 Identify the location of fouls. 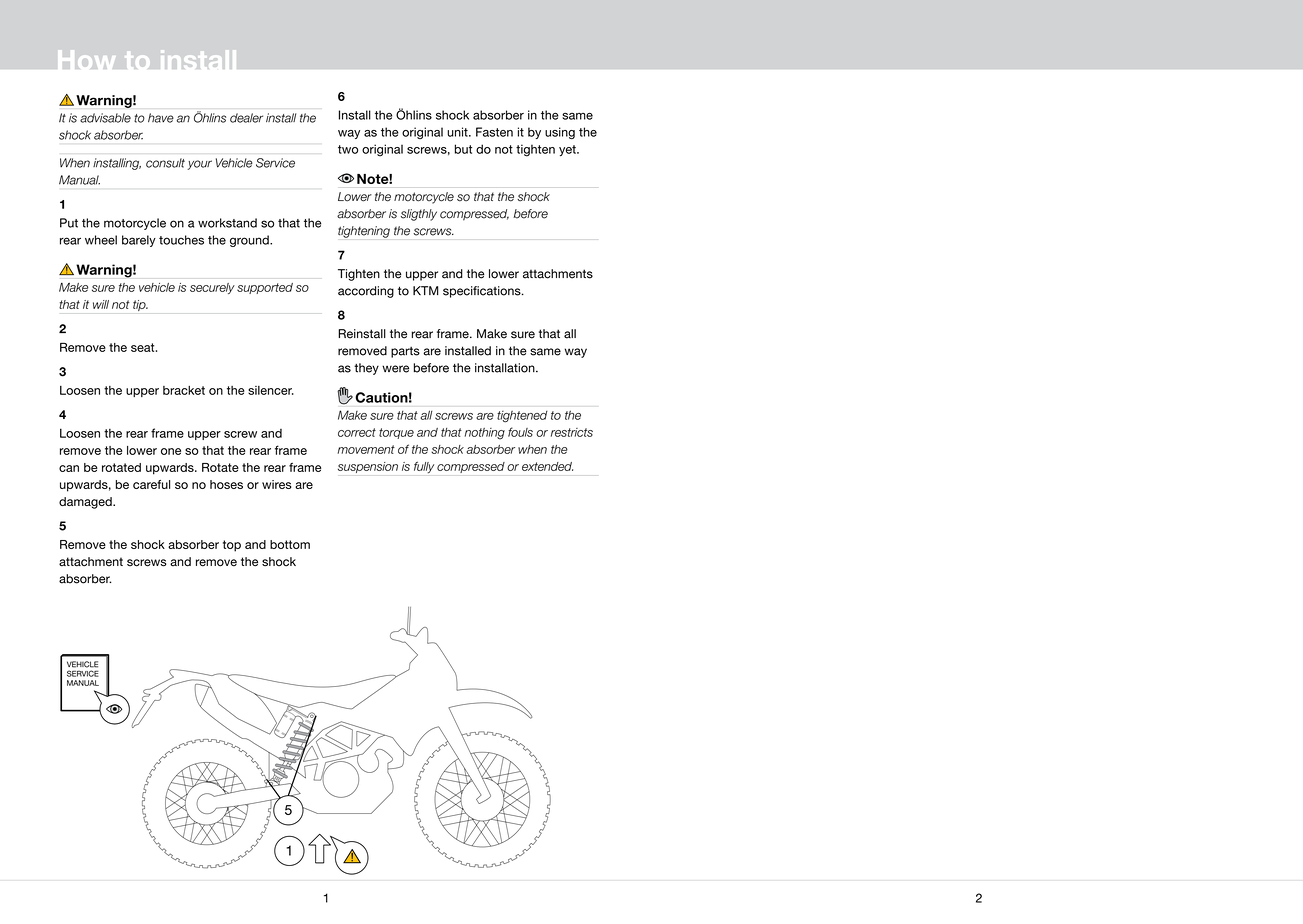
(520, 432).
